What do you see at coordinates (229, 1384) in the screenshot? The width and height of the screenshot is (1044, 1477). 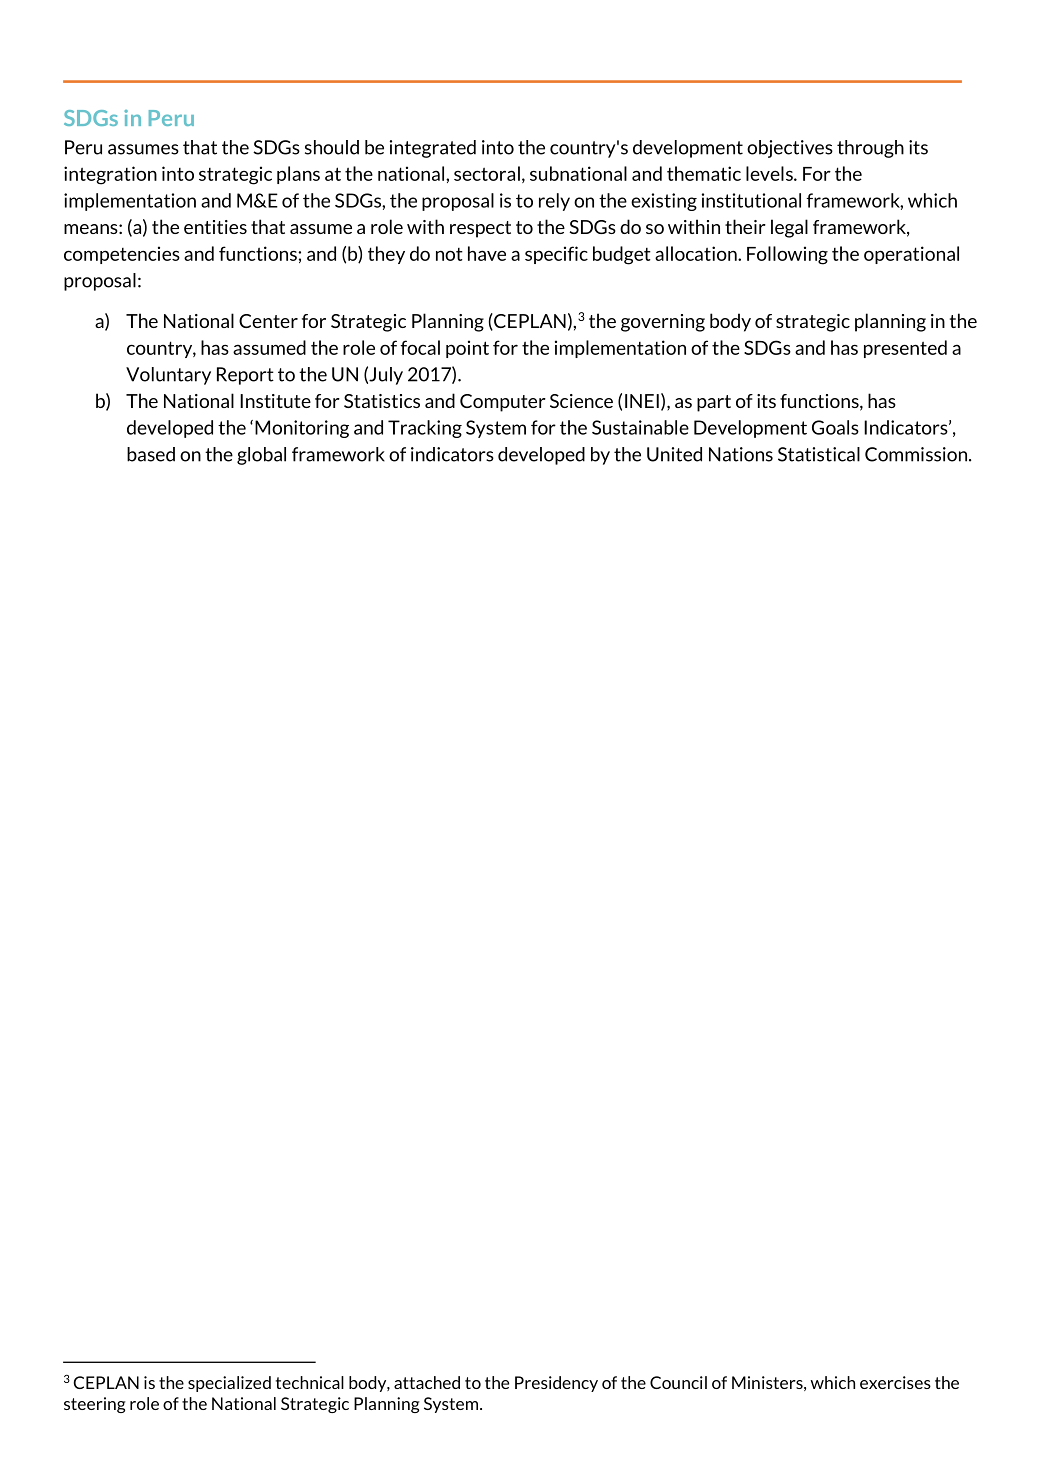 I see `specialized` at bounding box center [229, 1384].
